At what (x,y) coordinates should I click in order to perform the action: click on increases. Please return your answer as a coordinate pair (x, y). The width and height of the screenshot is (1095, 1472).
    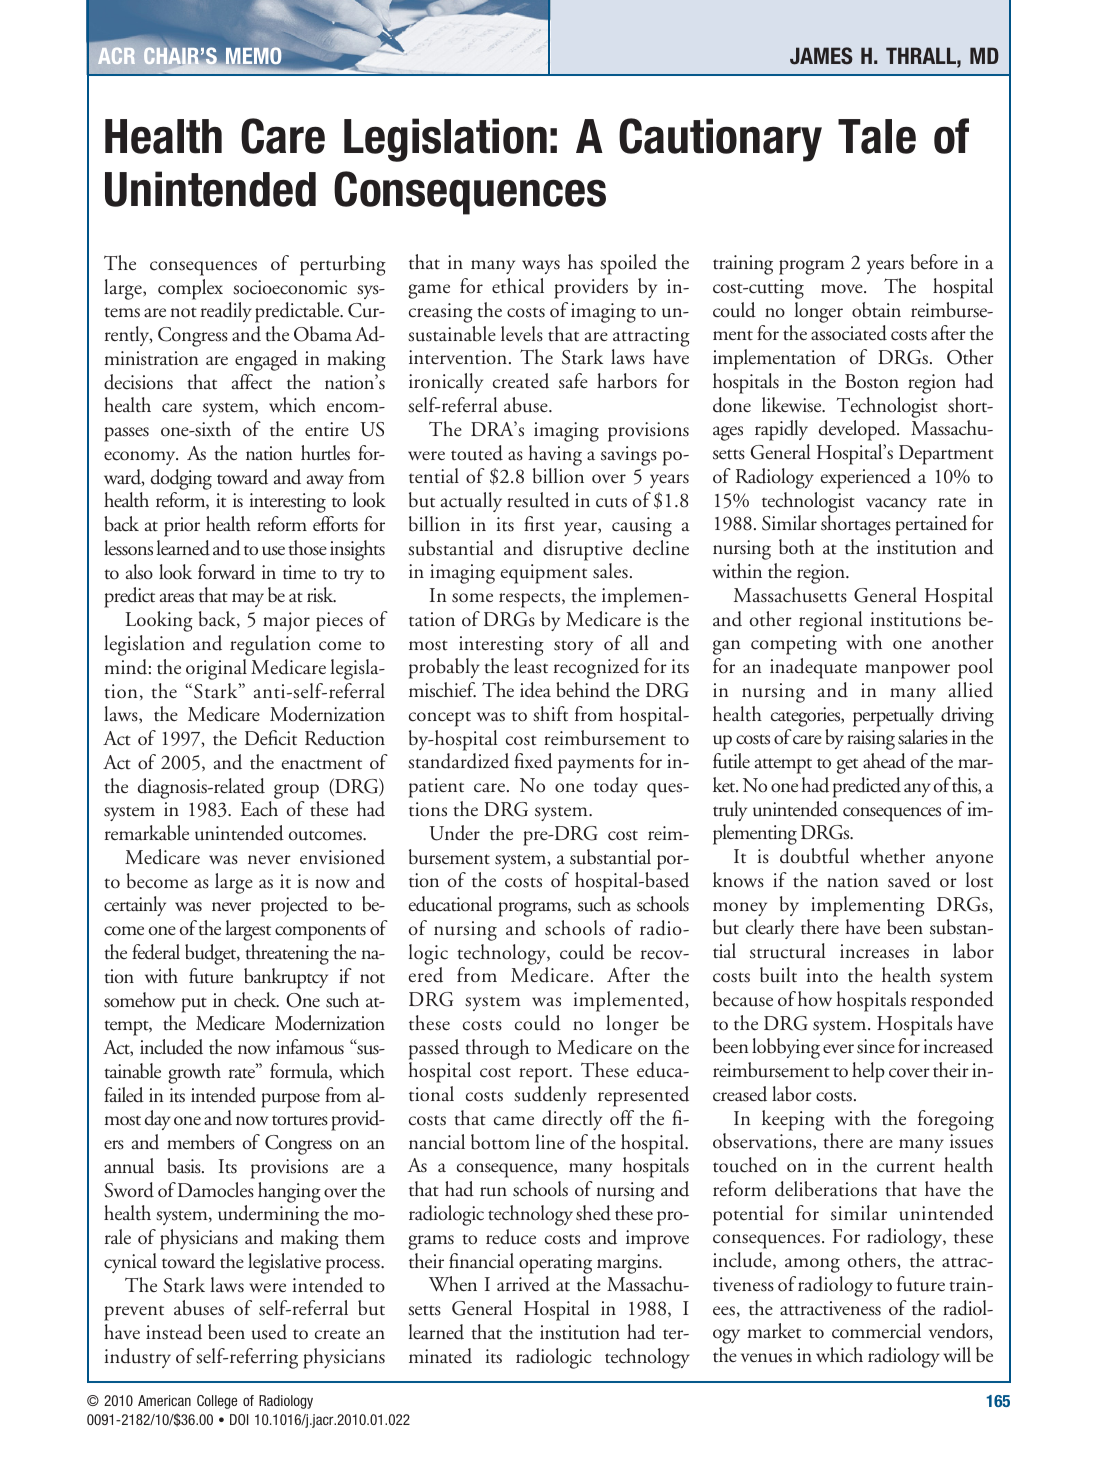
    Looking at the image, I should click on (874, 951).
